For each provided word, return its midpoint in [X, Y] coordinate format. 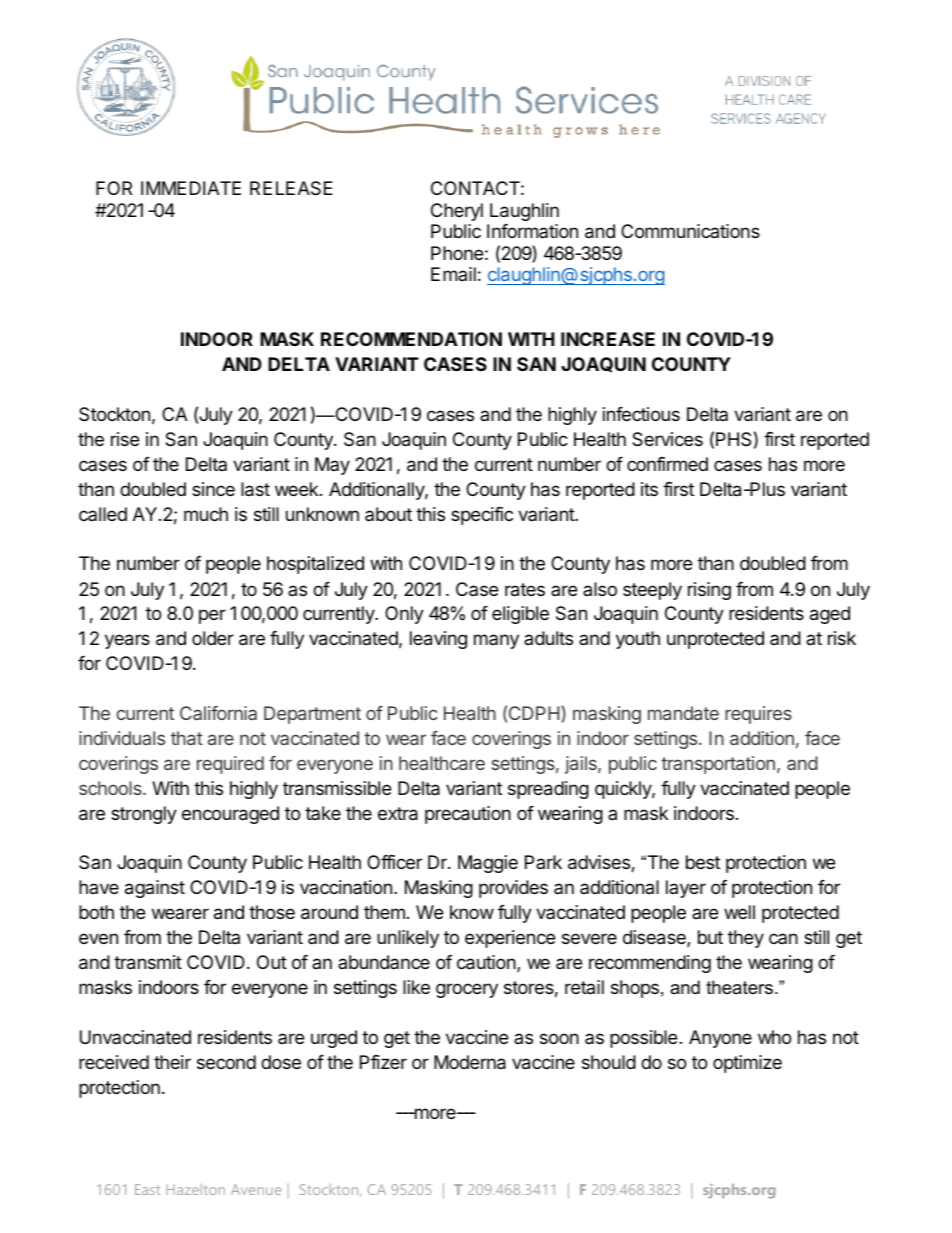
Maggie [488, 864]
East [147, 1189]
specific [482, 516]
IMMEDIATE [191, 188]
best [703, 862]
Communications [690, 231]
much [206, 514]
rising [709, 591]
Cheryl [457, 212]
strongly [144, 815]
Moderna [470, 1062]
